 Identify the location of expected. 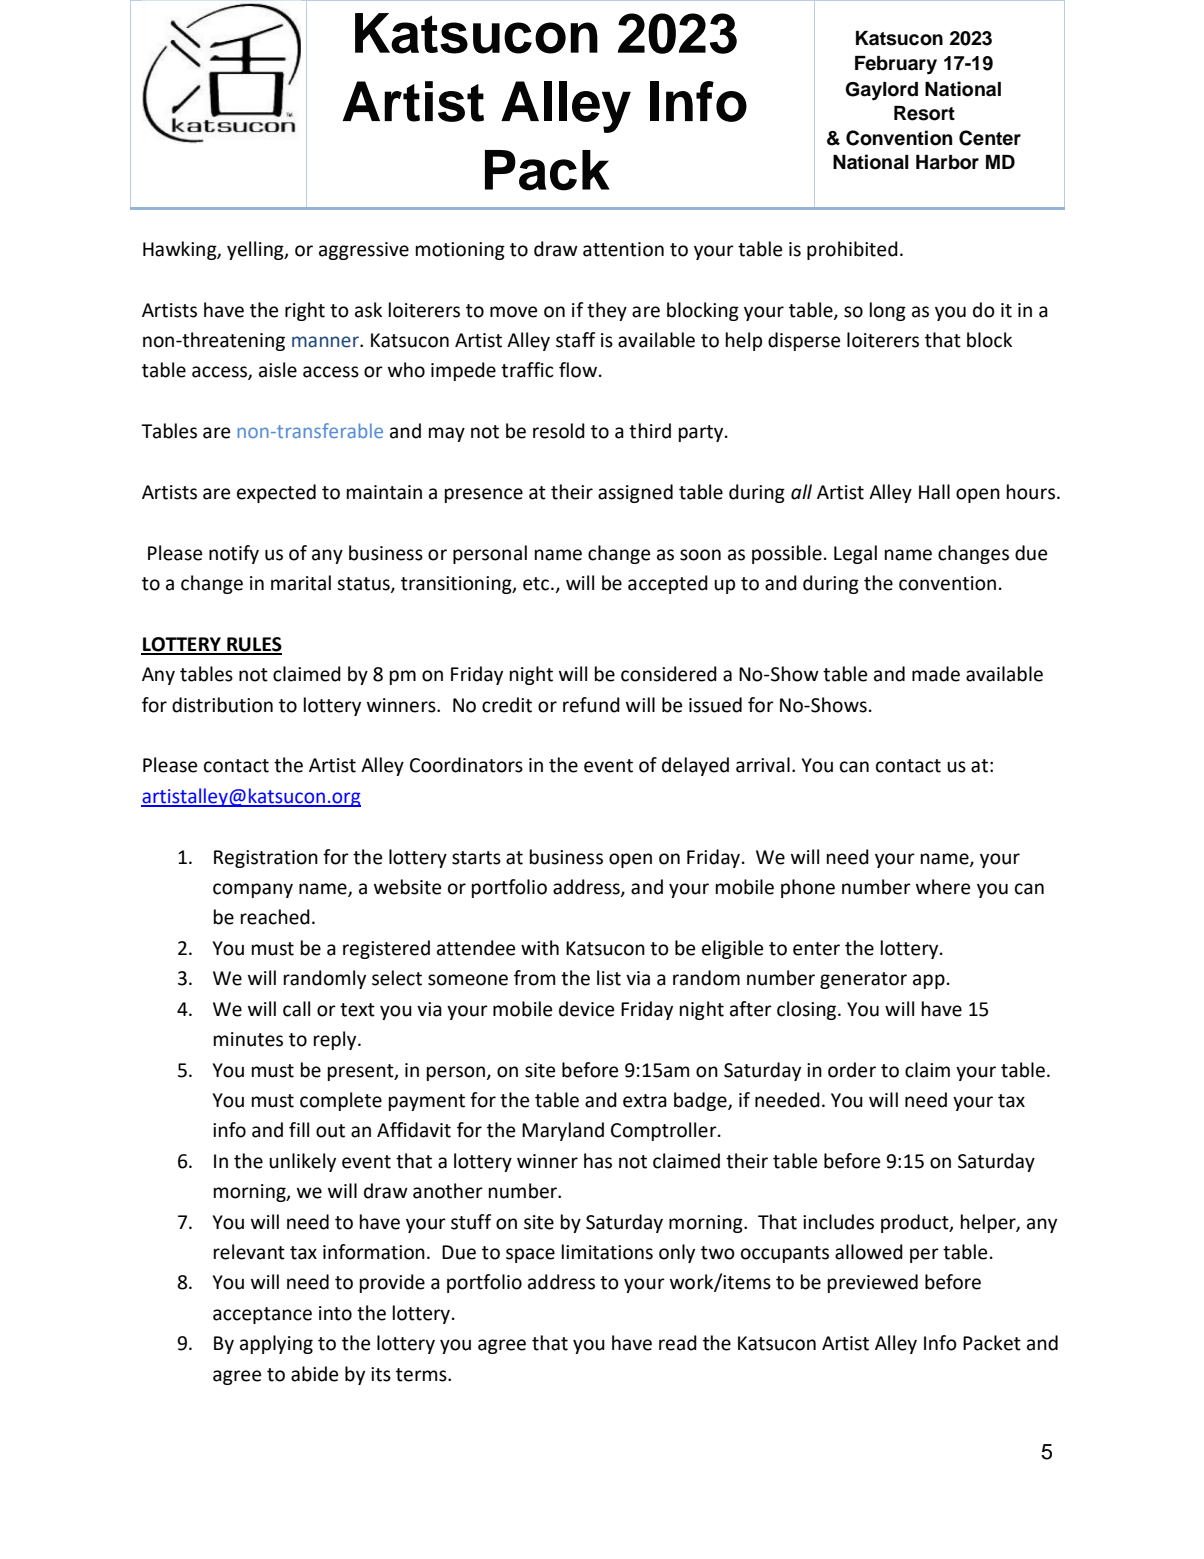
(276, 493).
